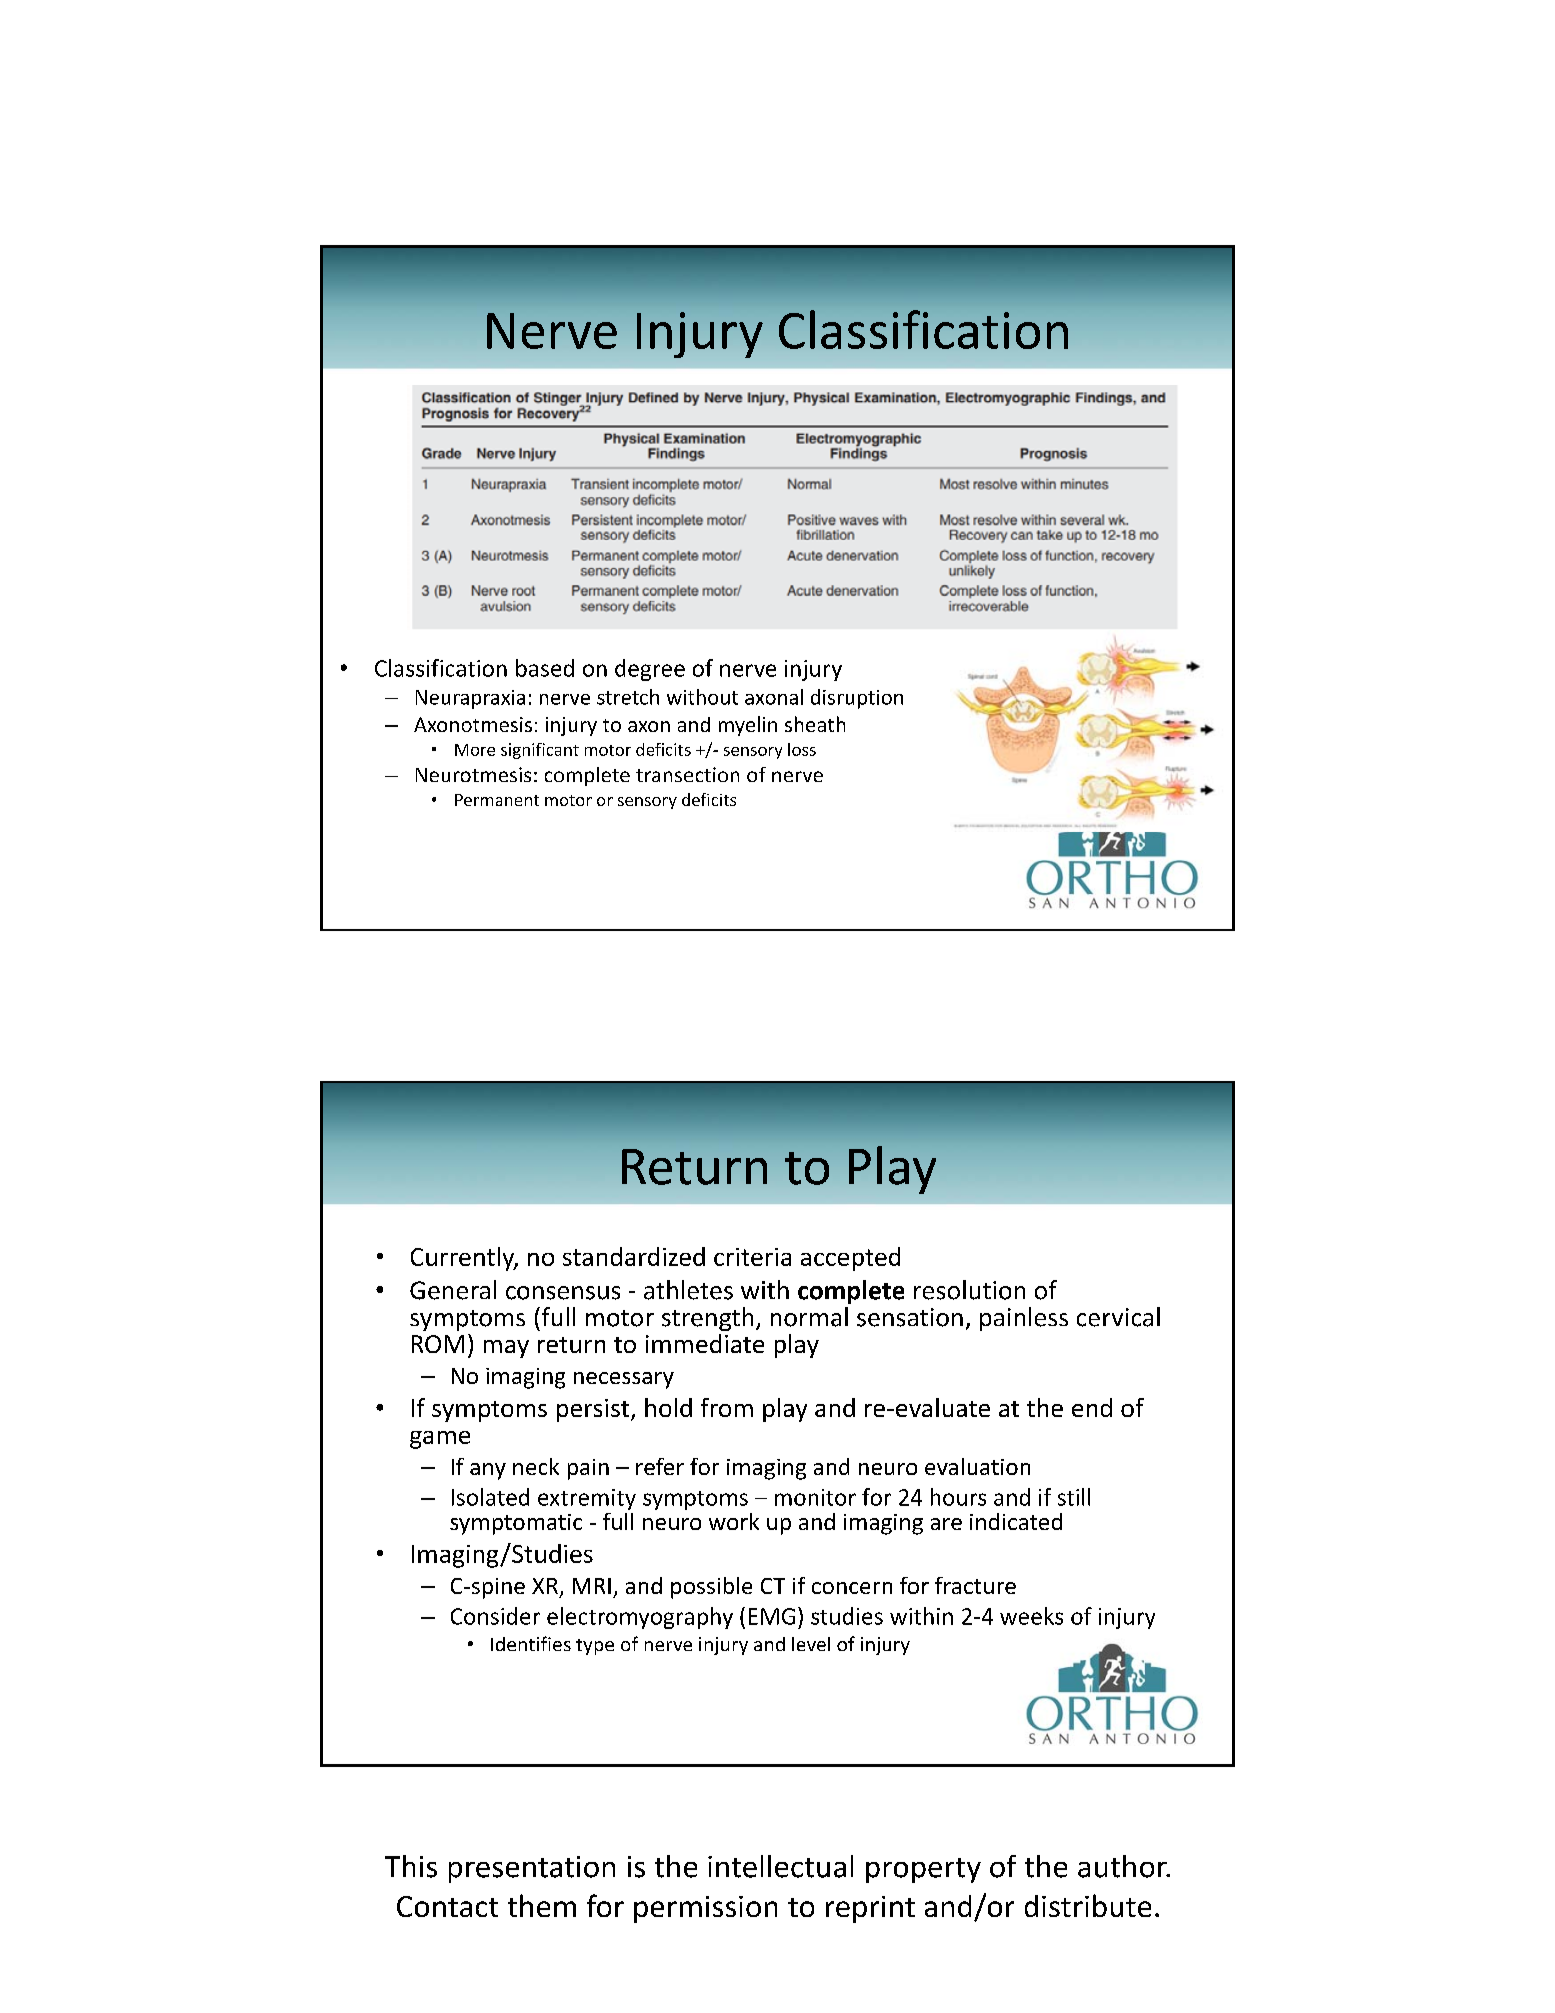  I want to click on myelin, so click(748, 726).
